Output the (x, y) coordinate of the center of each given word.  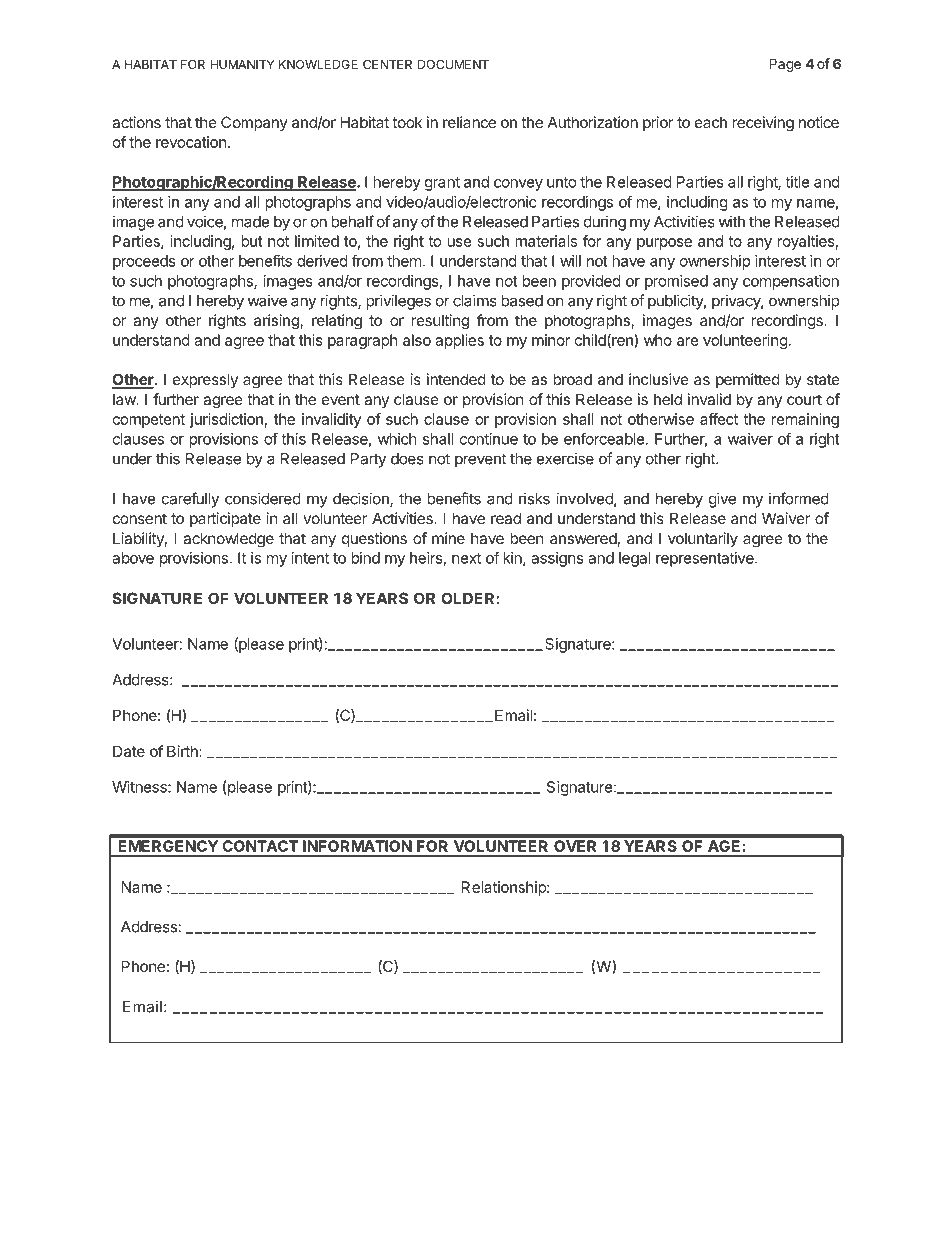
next (466, 558)
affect (719, 419)
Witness (140, 787)
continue (489, 439)
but (252, 241)
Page (785, 65)
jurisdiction (226, 420)
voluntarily (703, 539)
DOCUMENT (453, 64)
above (133, 558)
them (404, 261)
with (732, 221)
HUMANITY (242, 64)
